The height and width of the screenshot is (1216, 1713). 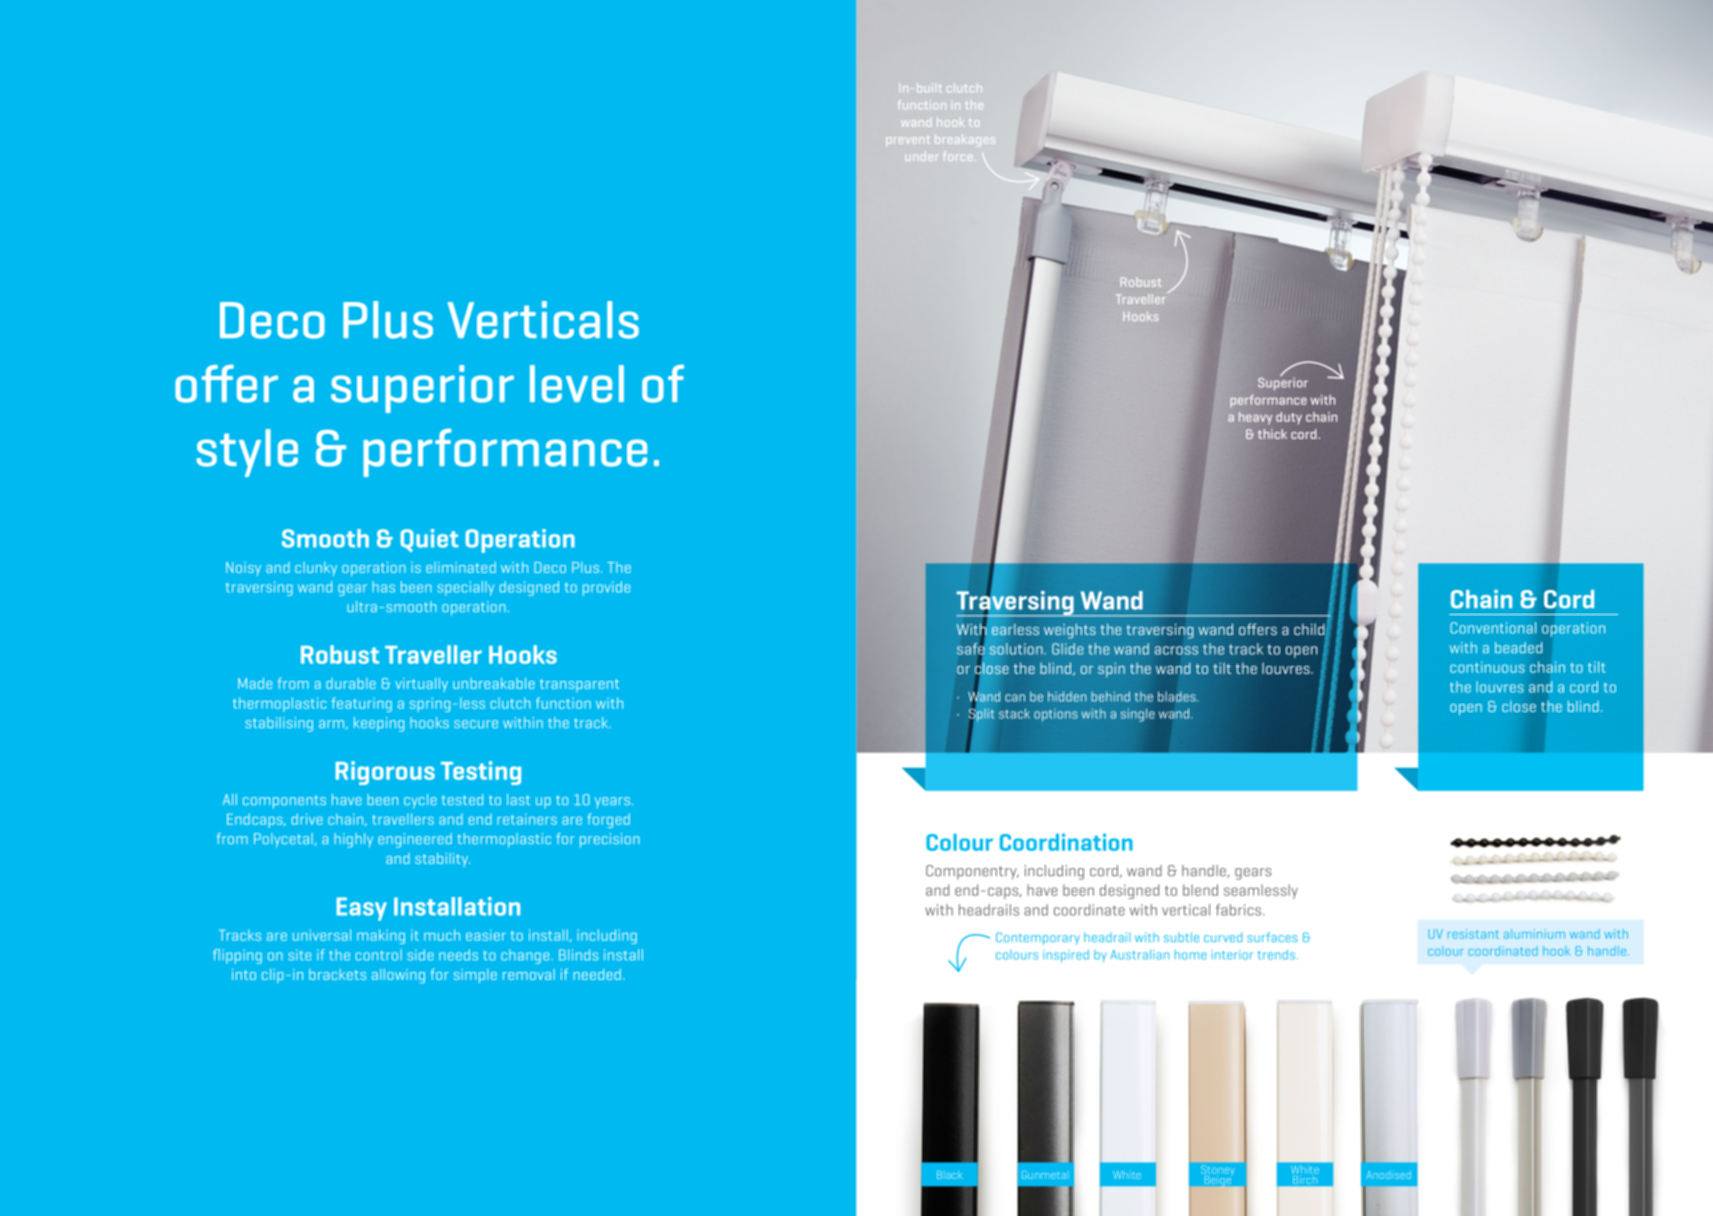 I want to click on Black, so click(x=950, y=1175).
